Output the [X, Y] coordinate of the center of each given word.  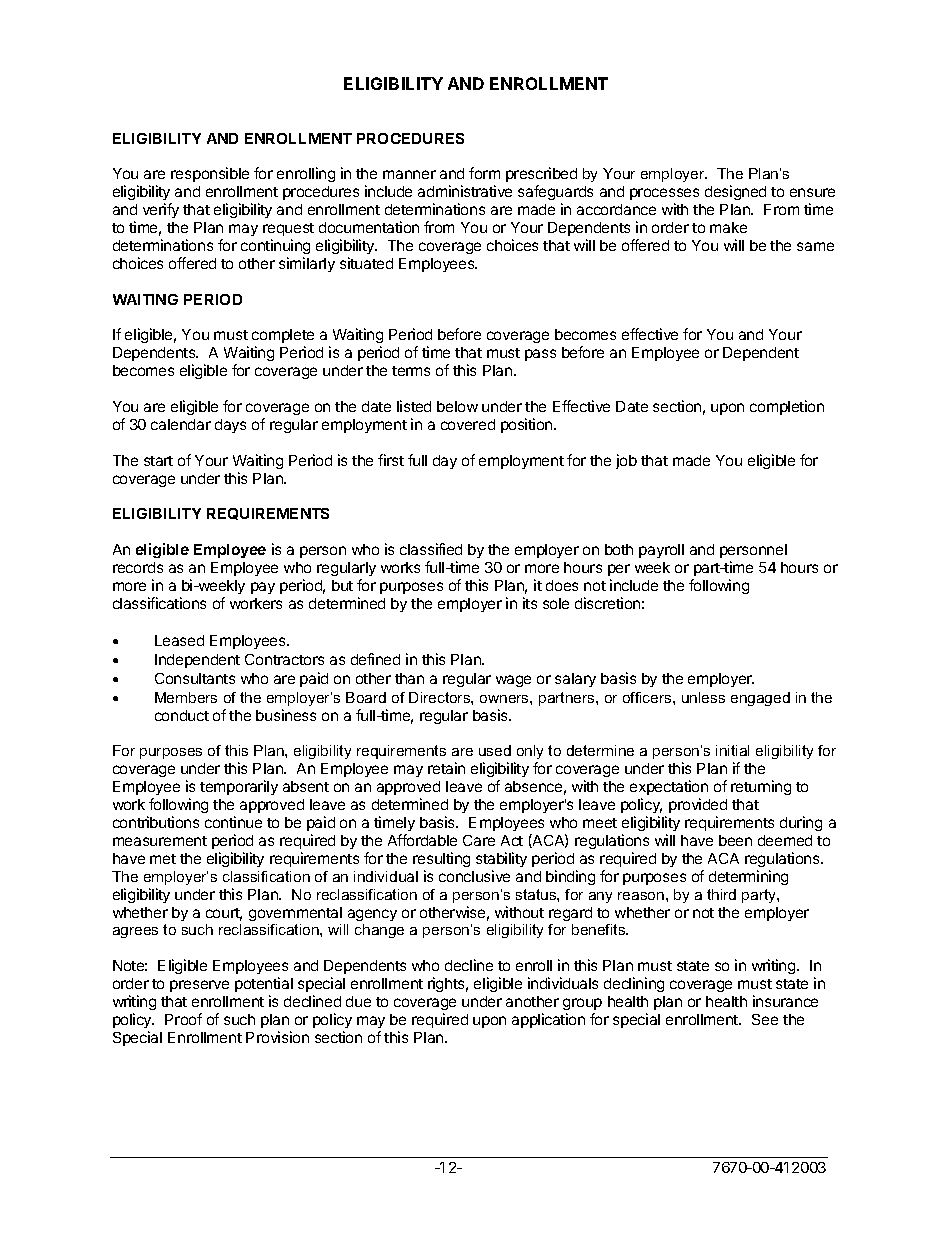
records [138, 567]
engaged [760, 699]
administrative [465, 191]
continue [233, 822]
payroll [661, 551]
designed [735, 192]
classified [431, 549]
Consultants [195, 678]
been [735, 840]
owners [505, 699]
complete [283, 338]
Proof [183, 1019]
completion [787, 407]
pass [540, 355]
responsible [210, 174]
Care [479, 840]
